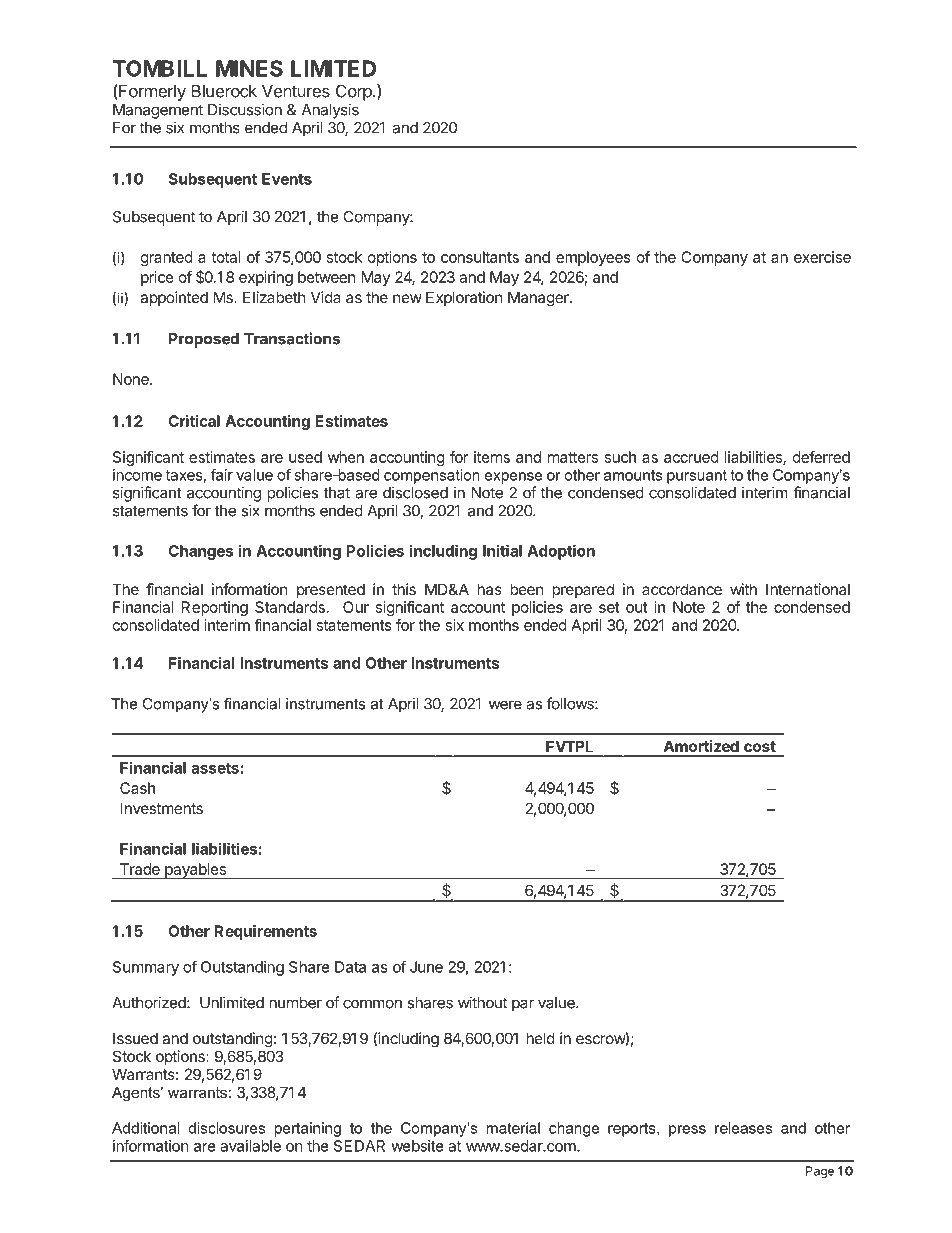 Image resolution: width=952 pixels, height=1233 pixels. What do you see at coordinates (426, 967) in the screenshot?
I see `June` at bounding box center [426, 967].
